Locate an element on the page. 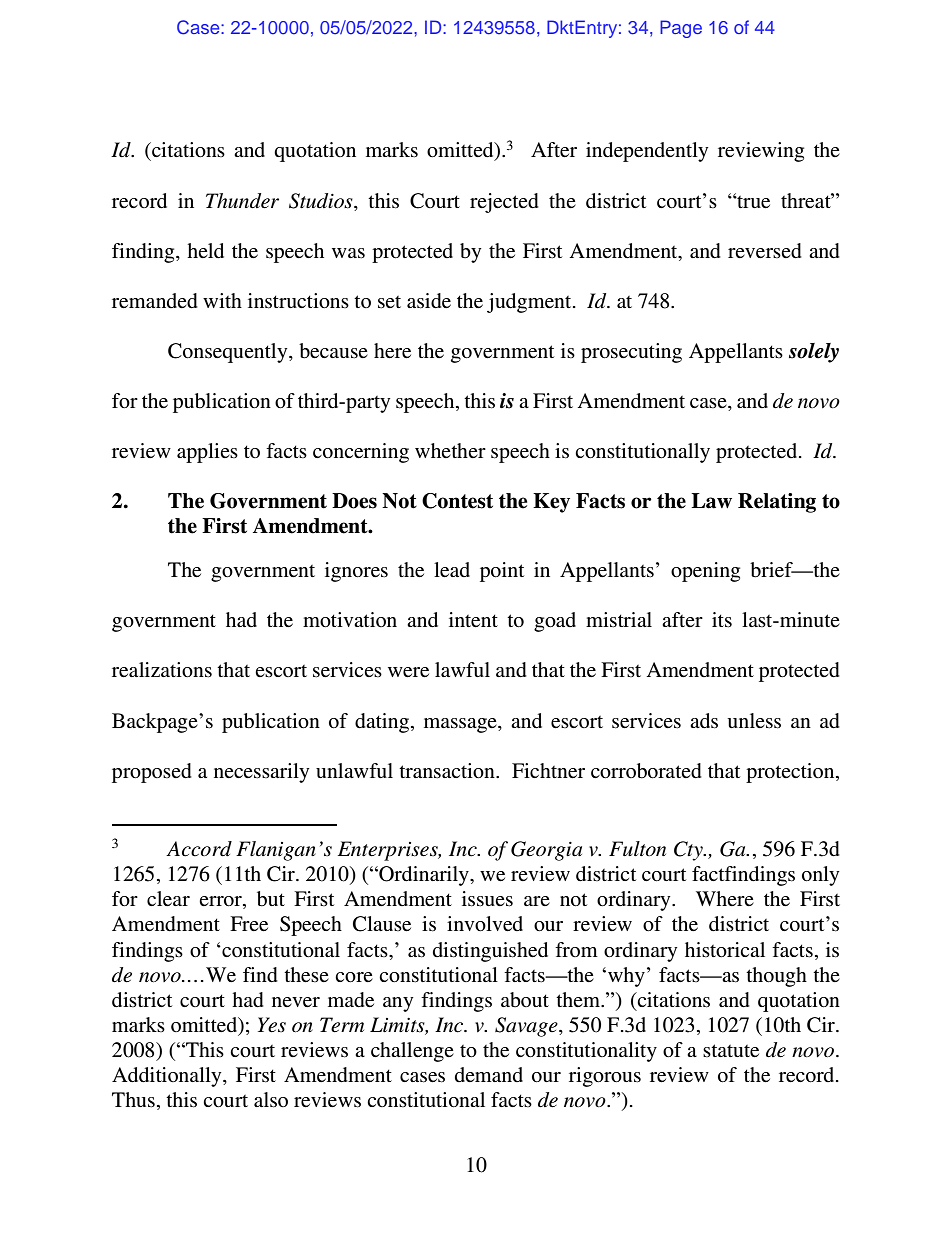  realizations is located at coordinates (162, 670).
